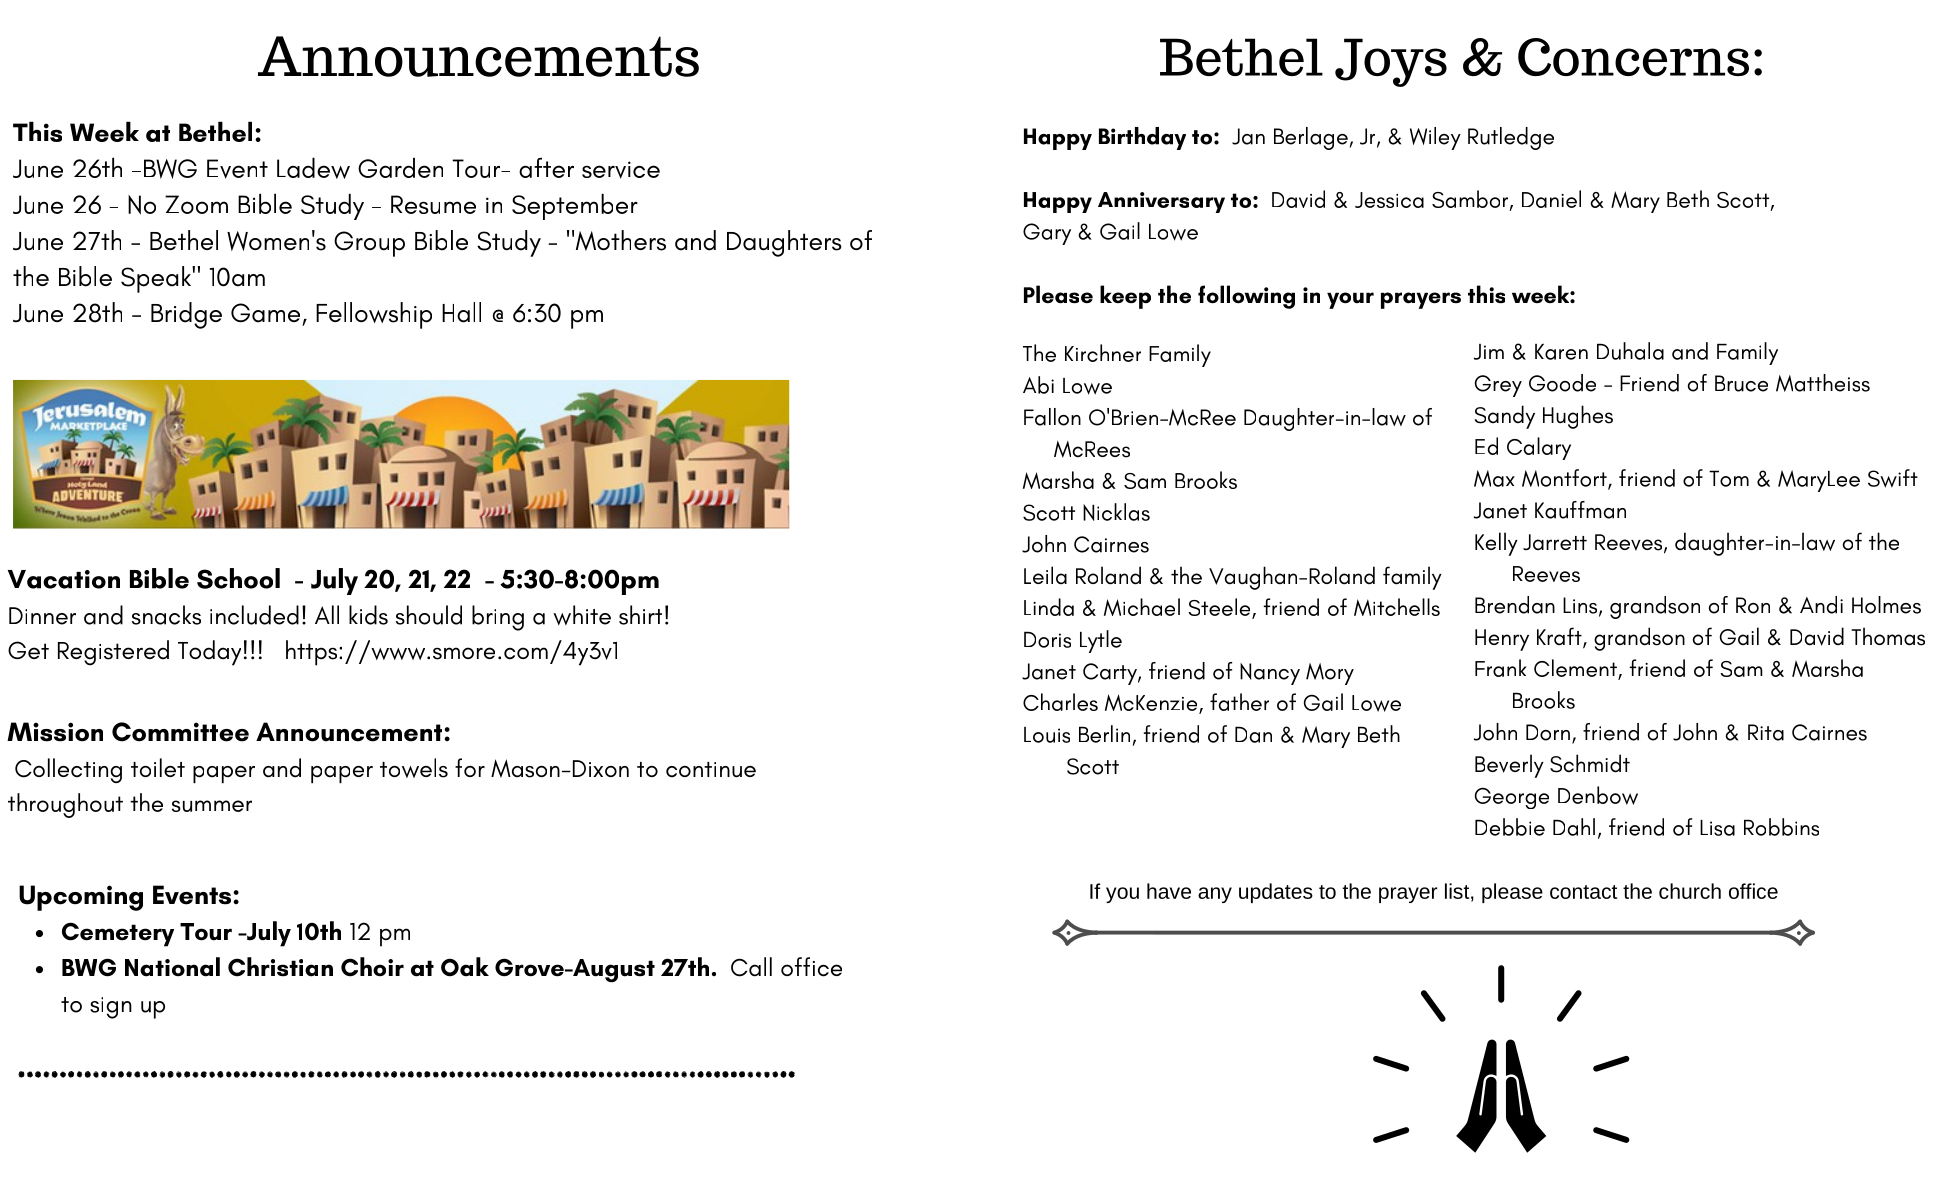 This screenshot has width=1939, height=1177. What do you see at coordinates (1555, 542) in the screenshot?
I see `Jarrett` at bounding box center [1555, 542].
